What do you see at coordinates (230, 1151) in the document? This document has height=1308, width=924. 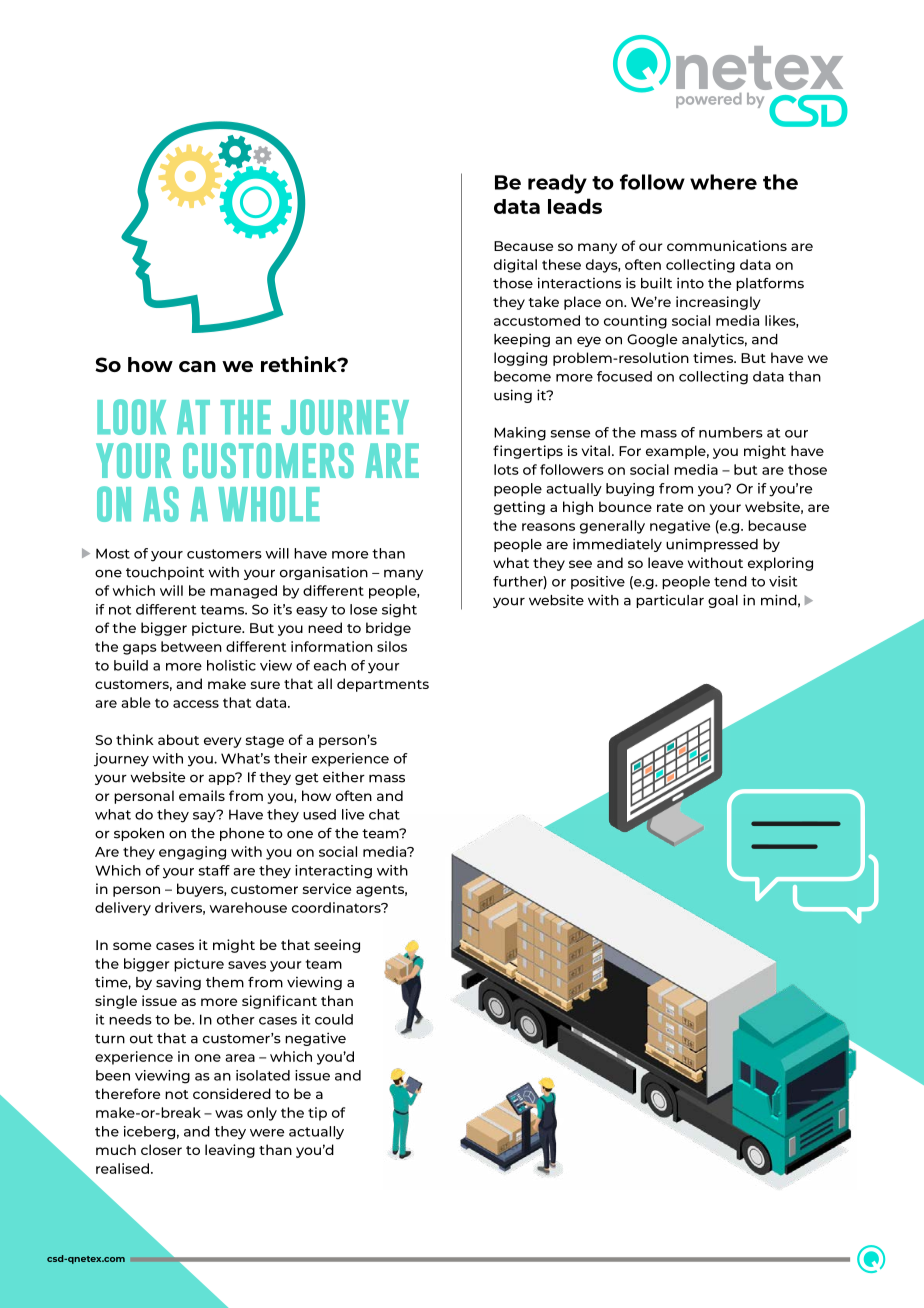 I see `leaving` at bounding box center [230, 1151].
